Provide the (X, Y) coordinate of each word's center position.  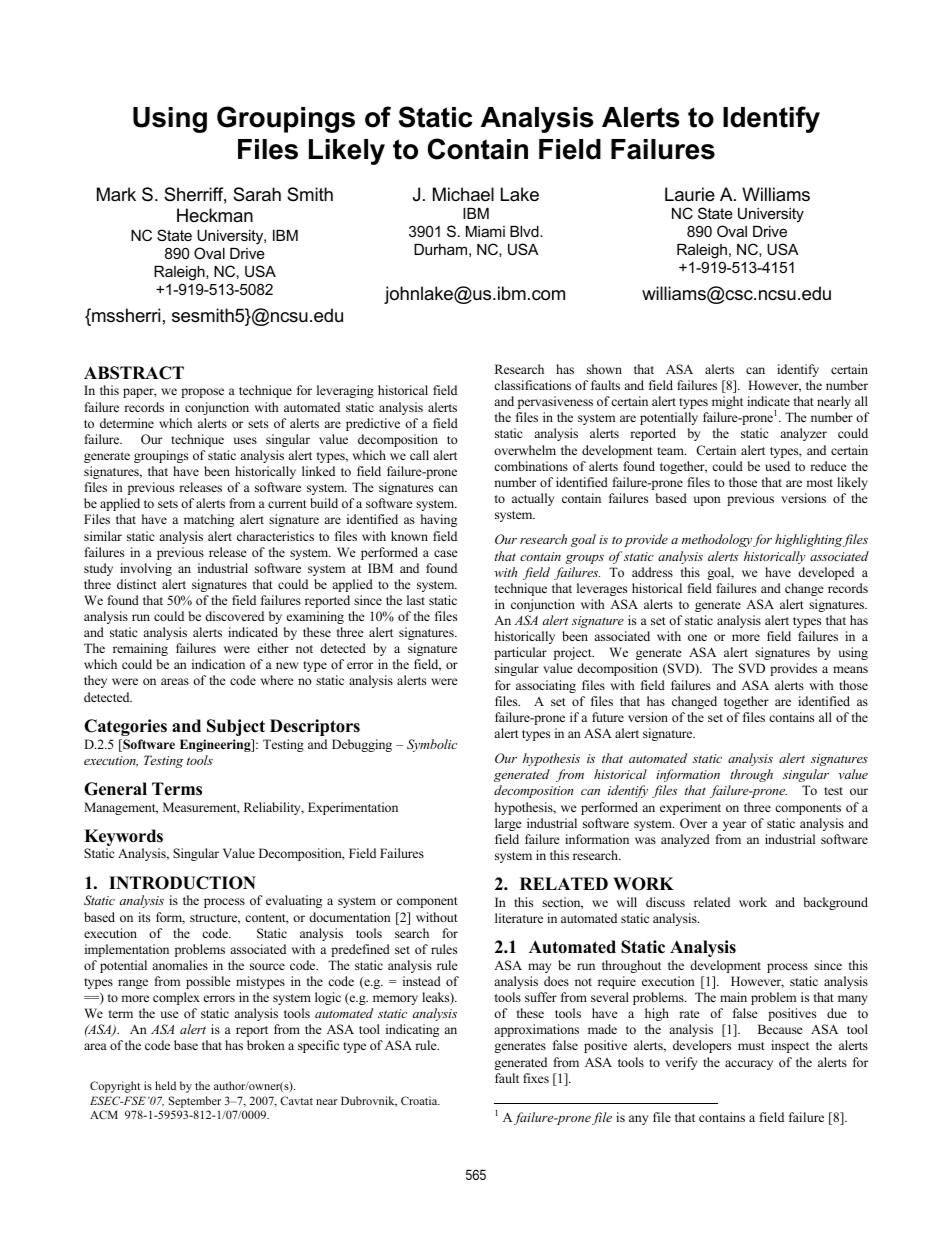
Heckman (215, 215)
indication (218, 664)
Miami (485, 231)
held (165, 1085)
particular (520, 653)
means (850, 669)
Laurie (690, 194)
